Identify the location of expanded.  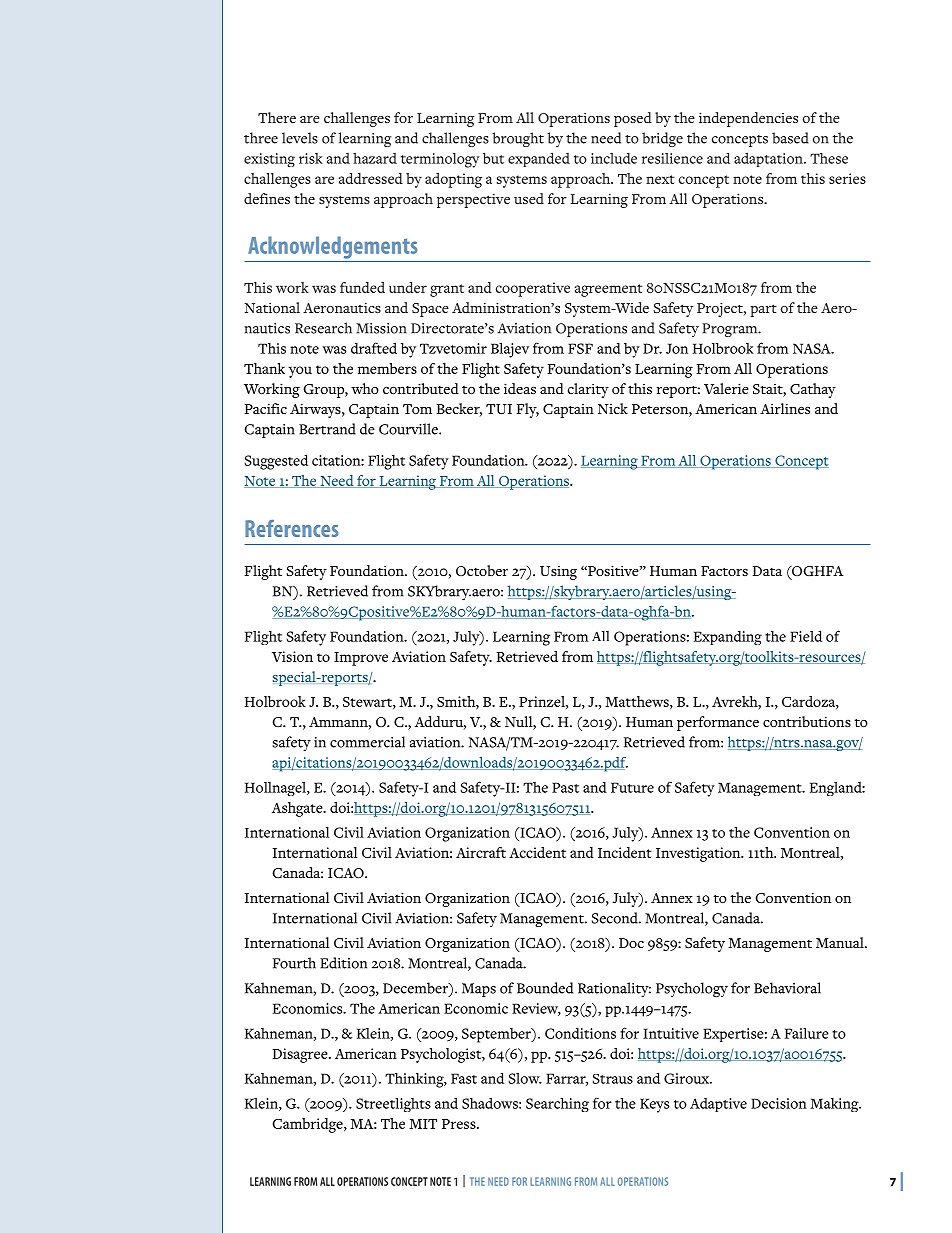
(539, 159).
